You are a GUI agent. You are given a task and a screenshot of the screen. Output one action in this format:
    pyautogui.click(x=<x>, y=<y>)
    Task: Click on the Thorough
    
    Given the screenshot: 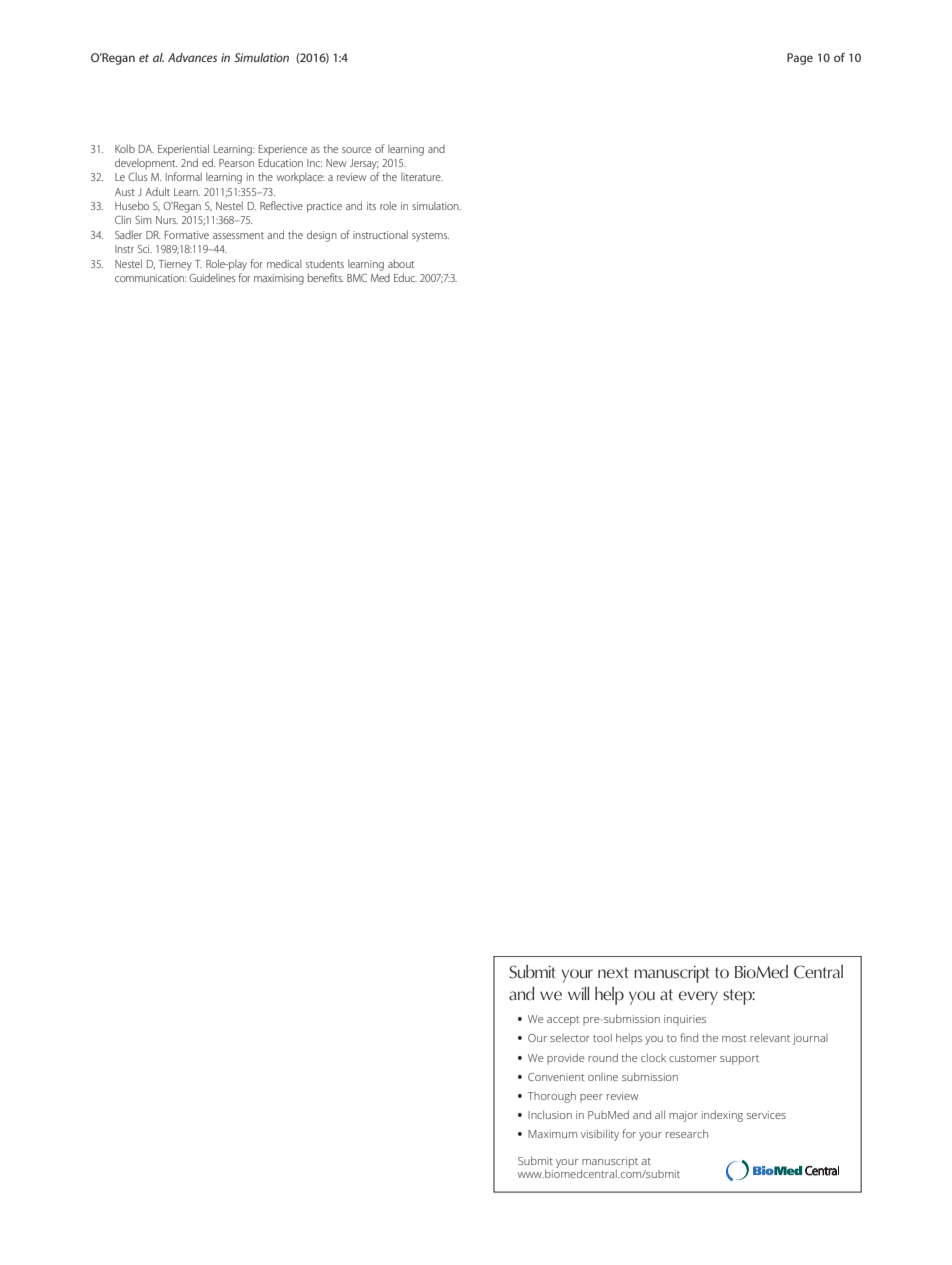 What is the action you would take?
    pyautogui.click(x=552, y=1097)
